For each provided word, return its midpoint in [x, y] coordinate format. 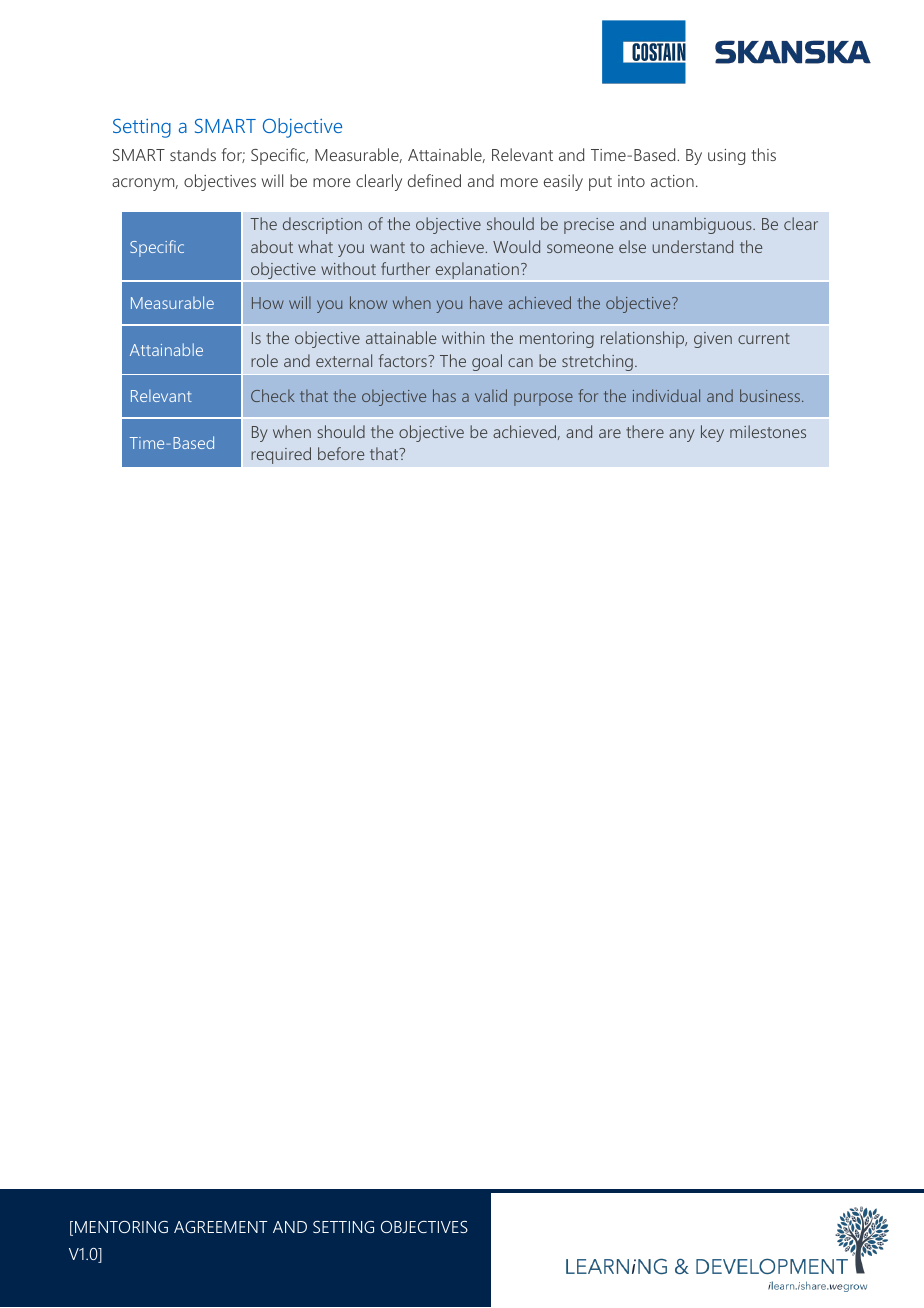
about [272, 246]
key [712, 433]
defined [434, 180]
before [341, 453]
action [672, 181]
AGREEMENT [220, 1227]
